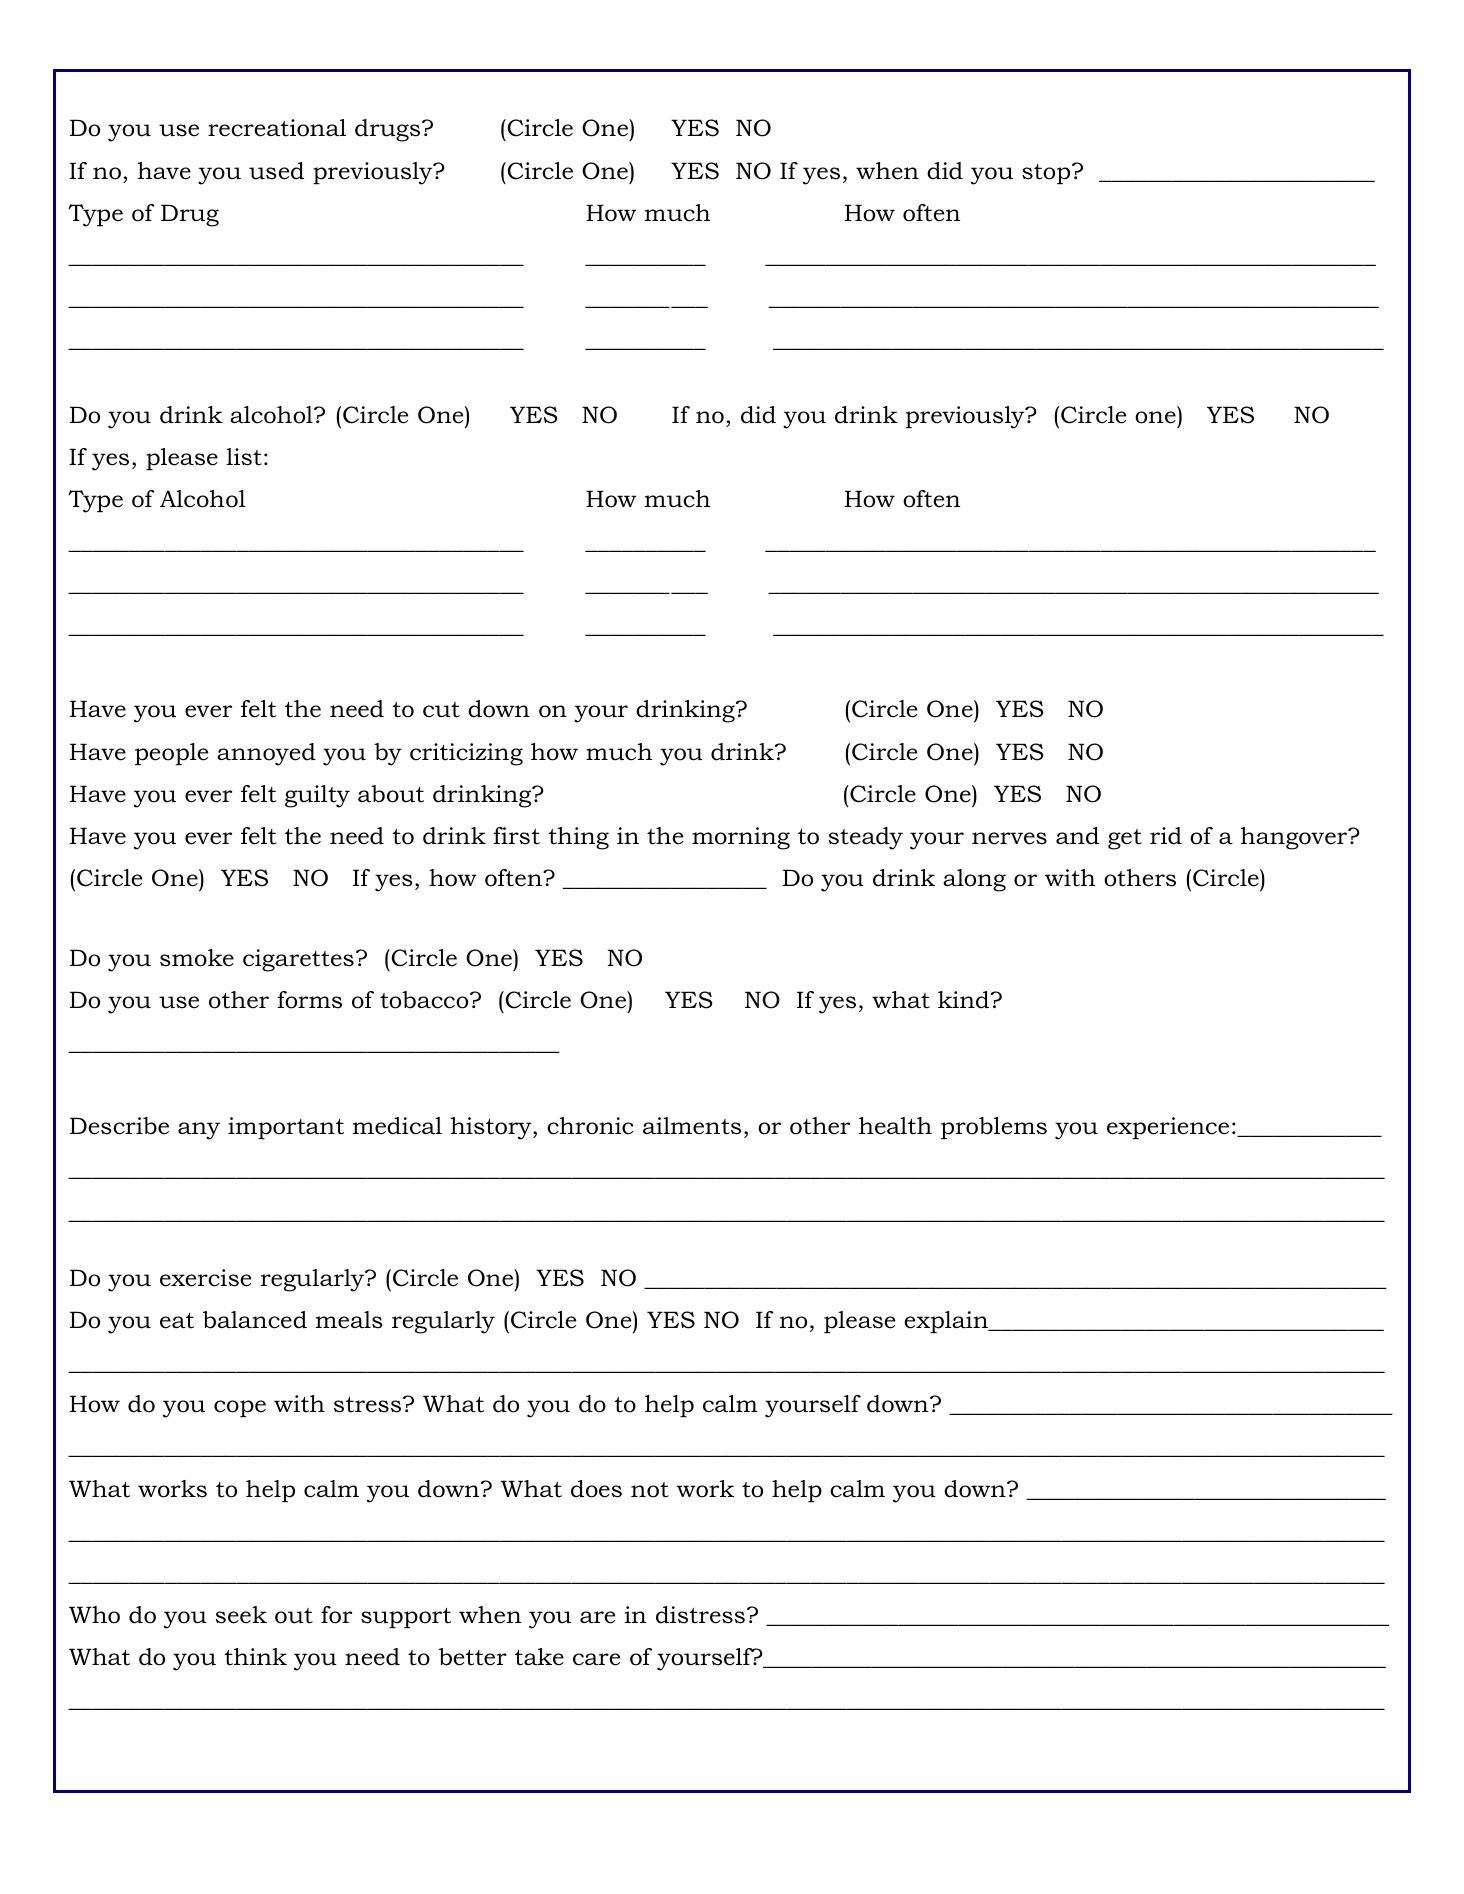  I want to click on stop, so click(1047, 174).
